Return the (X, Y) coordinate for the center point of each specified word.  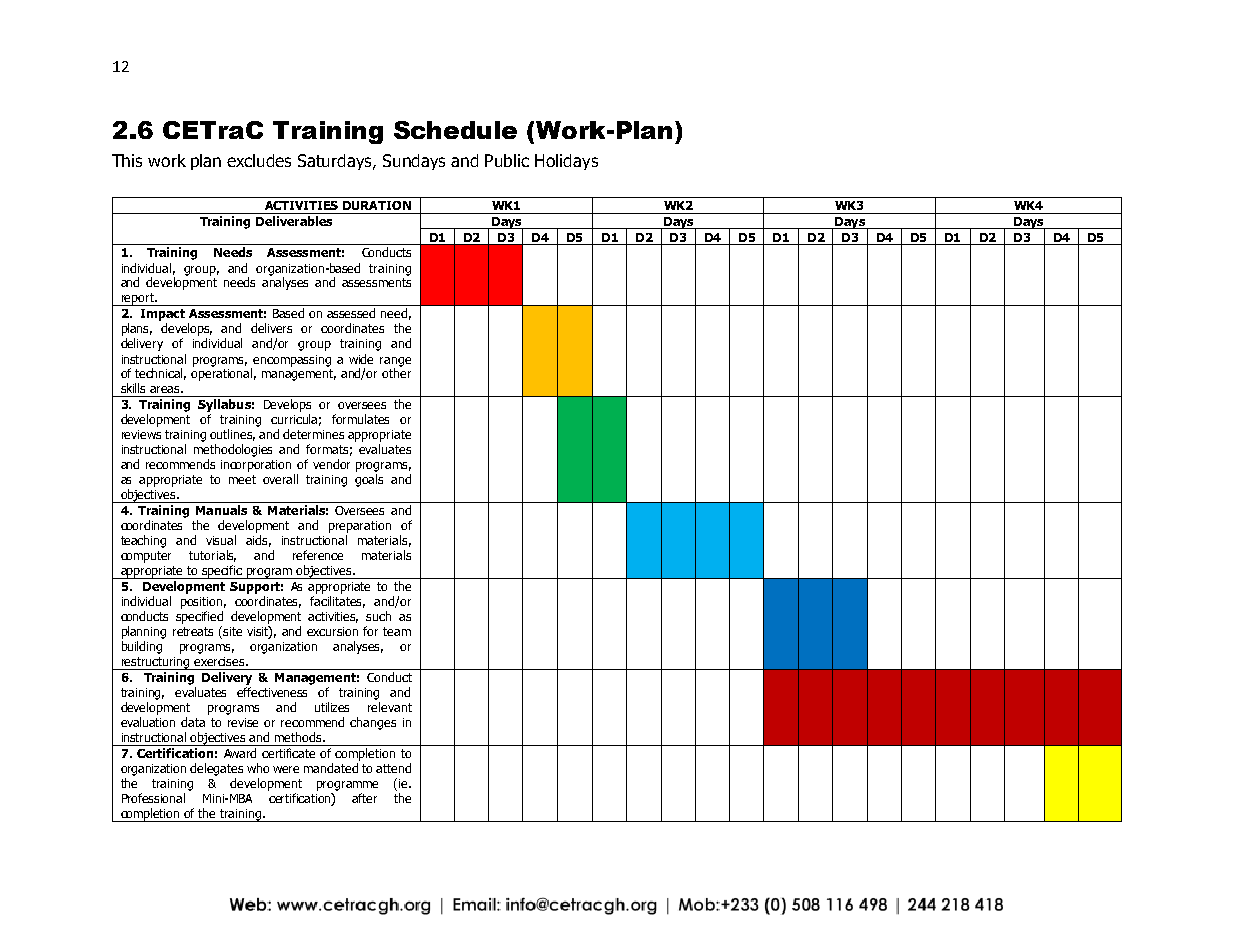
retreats (193, 631)
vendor (331, 464)
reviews (141, 434)
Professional (153, 798)
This (127, 160)
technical (160, 374)
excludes (259, 160)
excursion (332, 631)
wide (361, 359)
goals (369, 480)
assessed (351, 313)
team (397, 631)
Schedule (455, 130)
